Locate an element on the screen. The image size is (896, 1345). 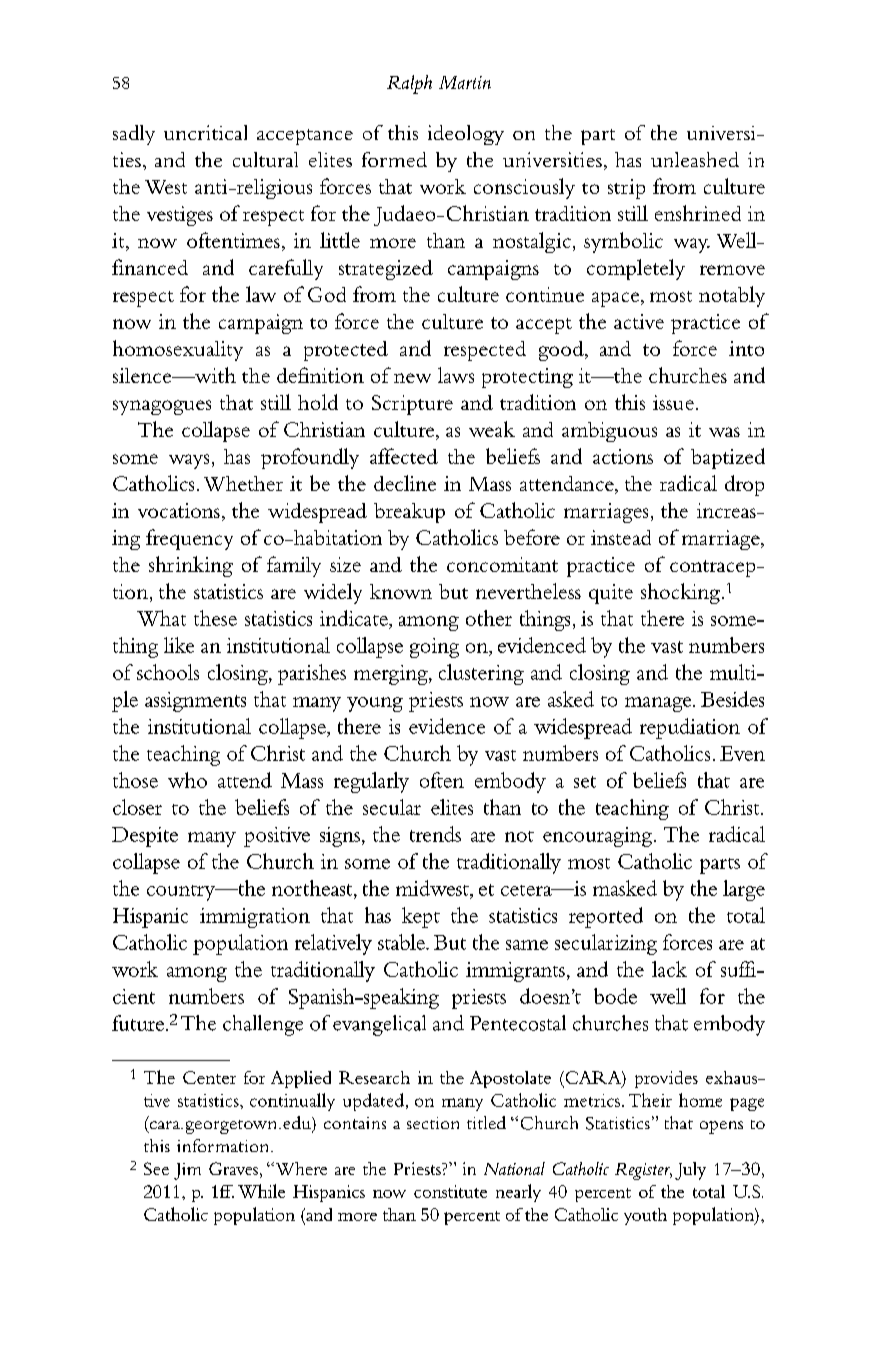
encouraging is located at coordinates (599, 837).
